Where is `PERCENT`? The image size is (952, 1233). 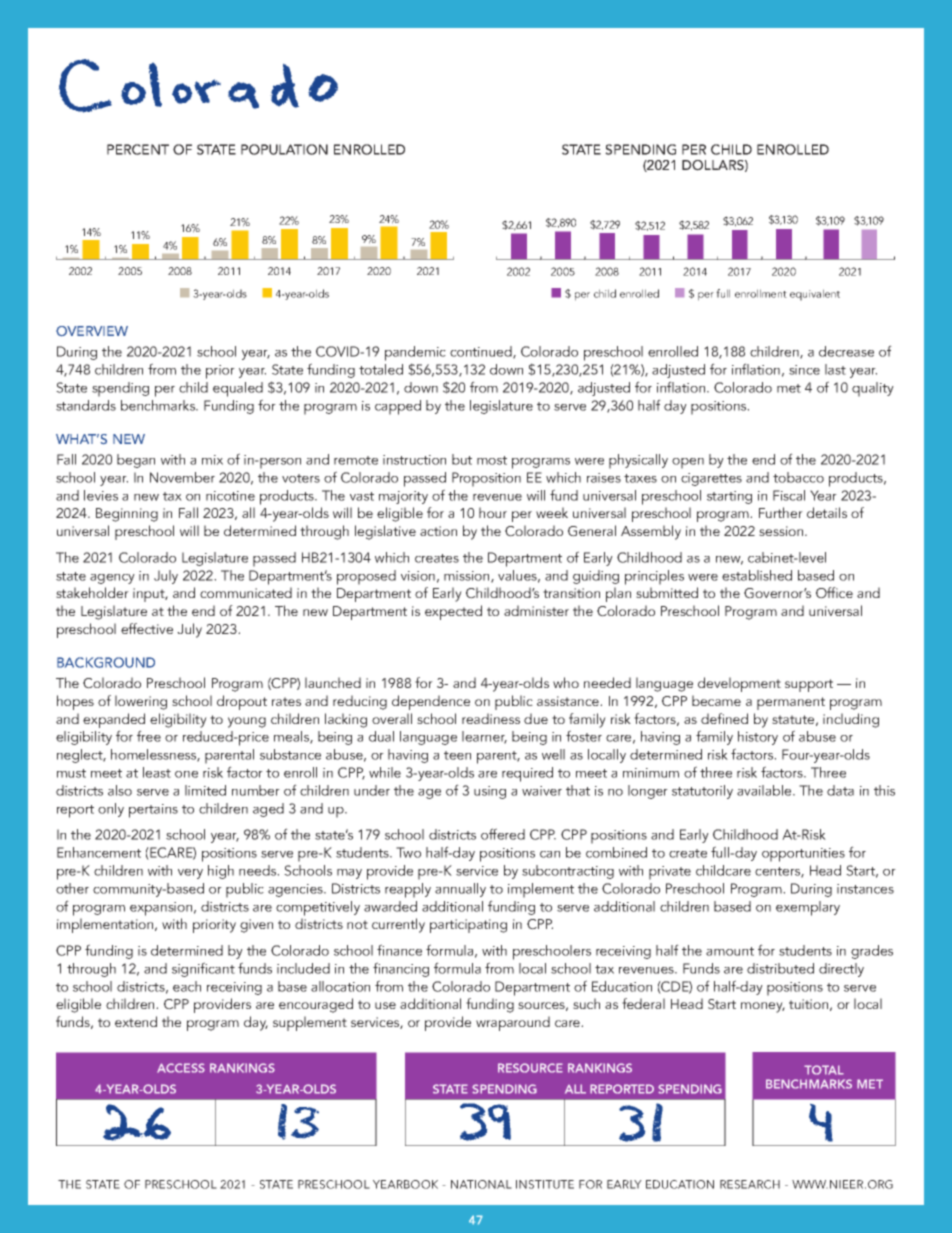 PERCENT is located at coordinates (138, 149).
